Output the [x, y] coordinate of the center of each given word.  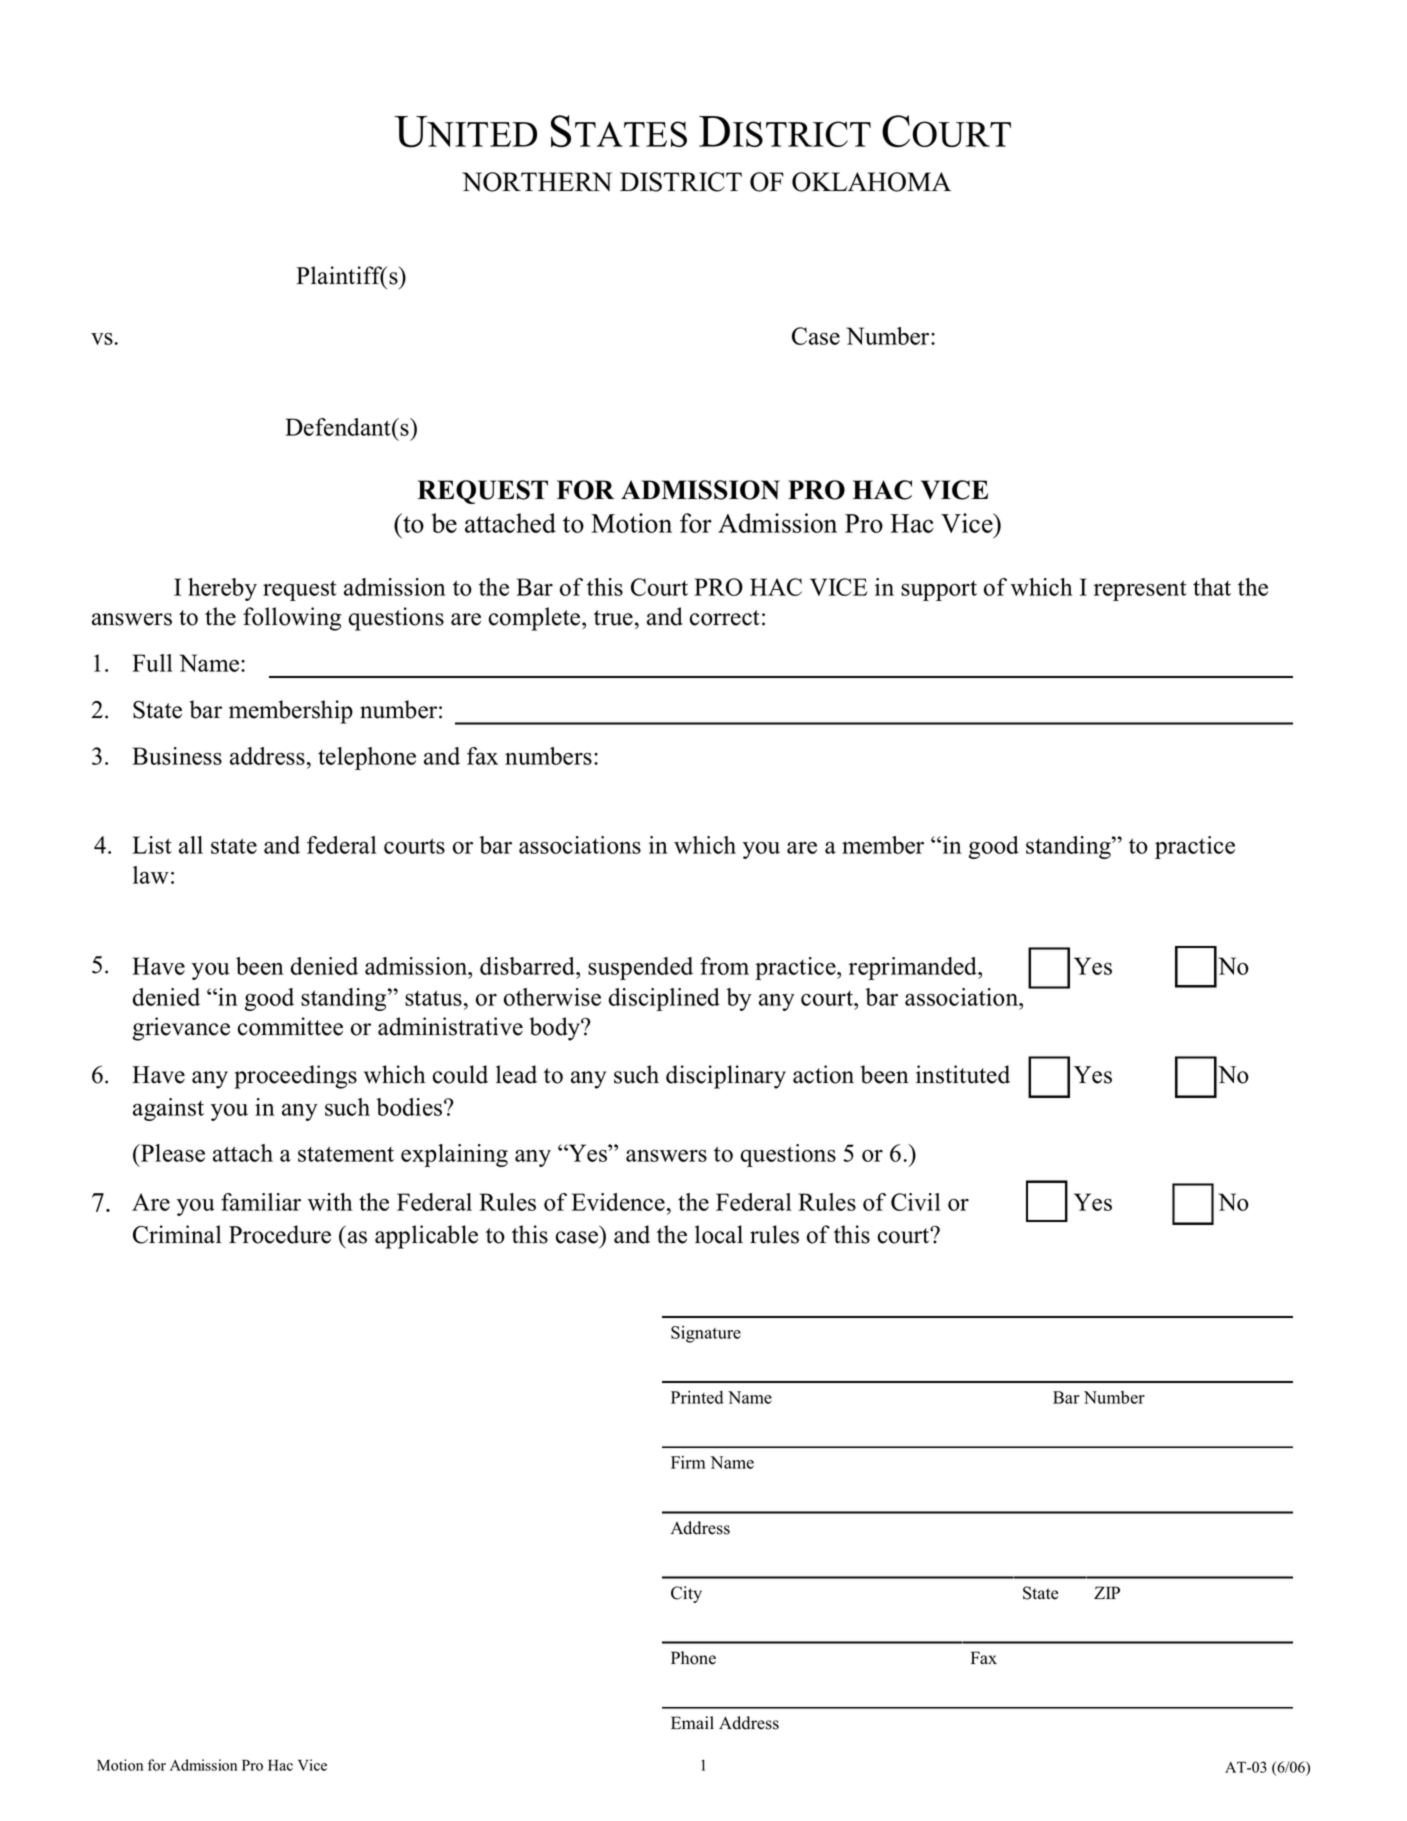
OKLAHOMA [871, 182]
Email [692, 1722]
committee [290, 1026]
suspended [640, 968]
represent [1140, 590]
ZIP [1107, 1592]
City [686, 1594]
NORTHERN [537, 182]
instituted [963, 1074]
